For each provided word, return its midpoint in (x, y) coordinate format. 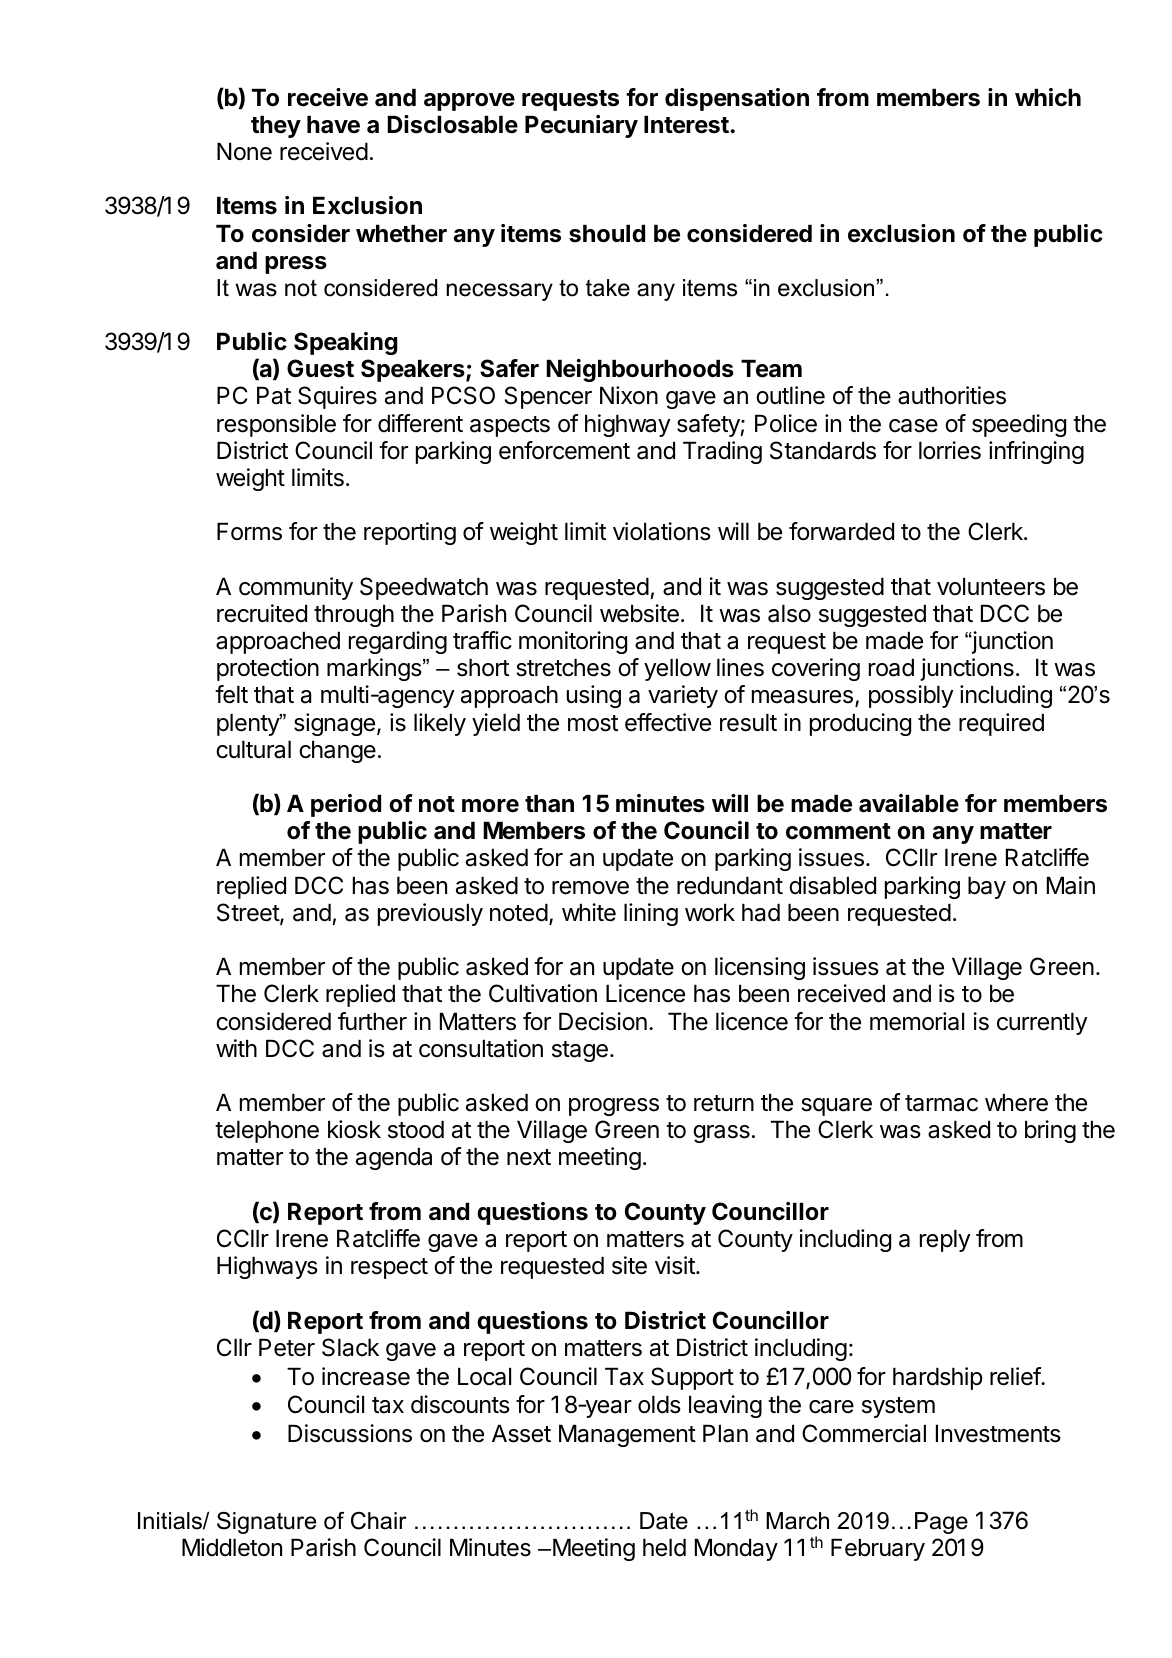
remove (590, 888)
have (333, 124)
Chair (379, 1521)
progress (614, 1107)
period (346, 805)
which (1048, 97)
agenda (394, 1158)
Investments (998, 1433)
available (909, 803)
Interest (687, 124)
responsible (276, 425)
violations (662, 531)
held (664, 1547)
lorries (950, 450)
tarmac (941, 1103)
